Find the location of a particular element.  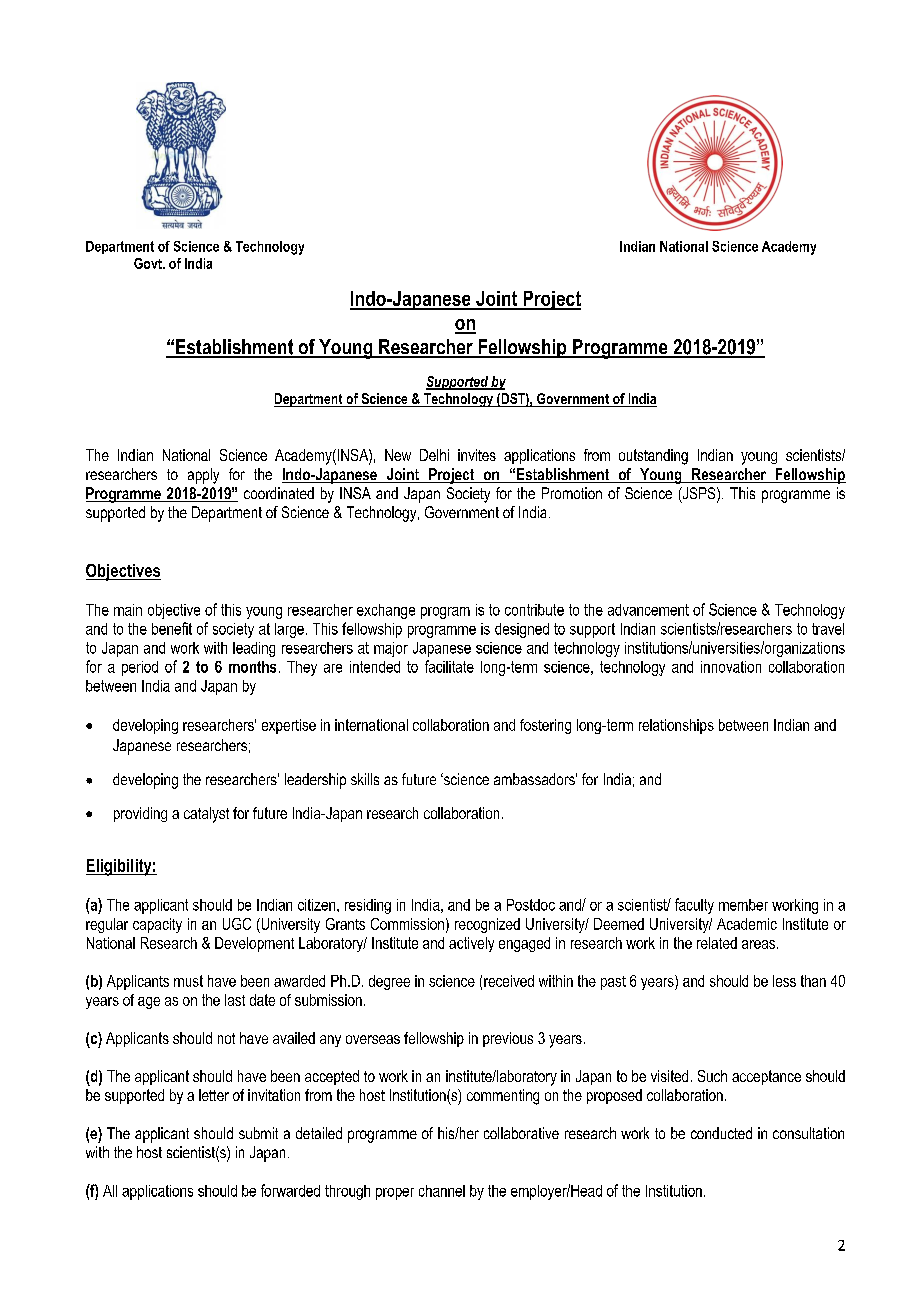

channel is located at coordinates (442, 1191).
